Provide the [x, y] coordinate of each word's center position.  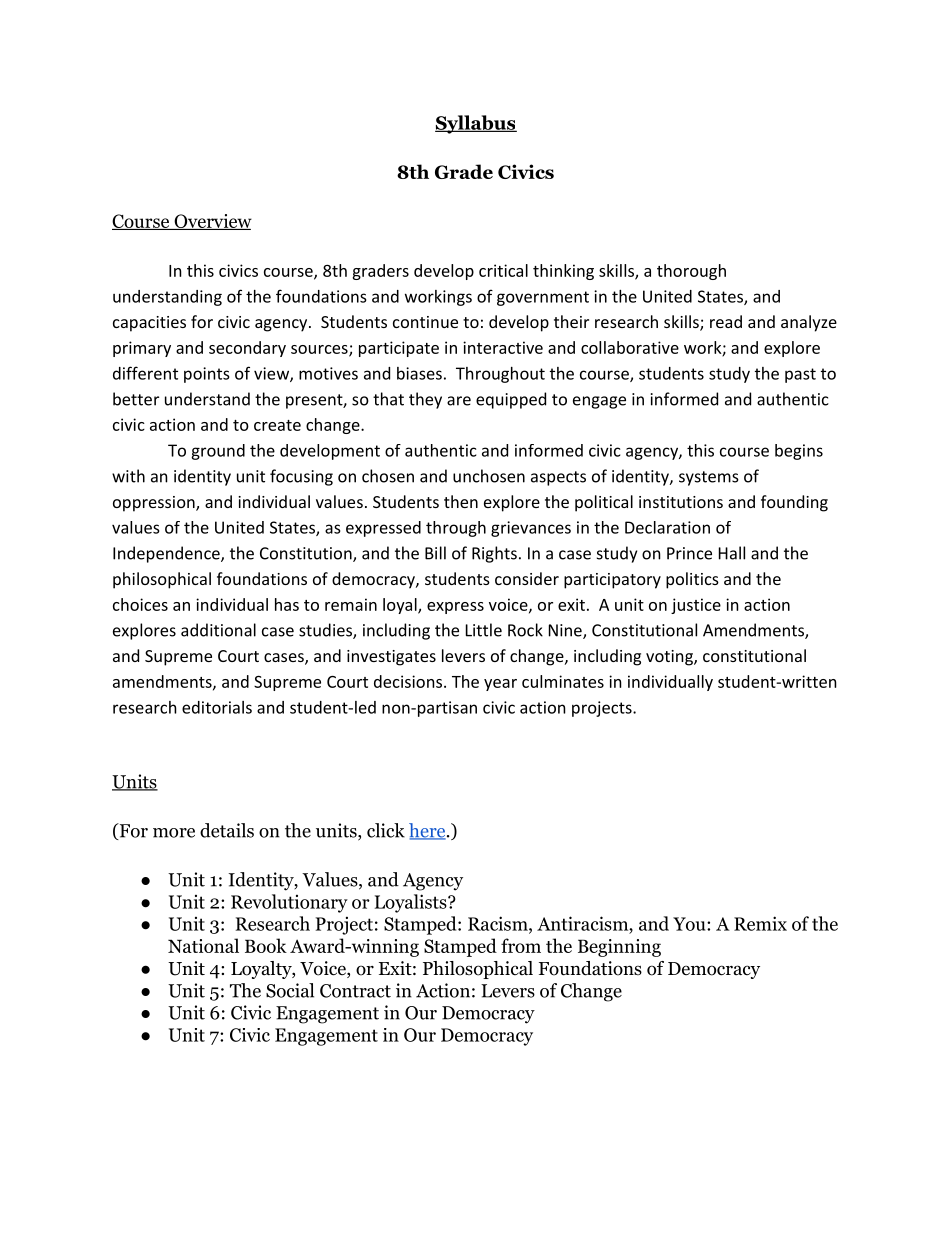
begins [799, 452]
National [203, 945]
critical [503, 270]
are [459, 401]
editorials [217, 707]
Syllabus [476, 124]
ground [218, 452]
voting [670, 658]
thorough [691, 272]
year [500, 685]
